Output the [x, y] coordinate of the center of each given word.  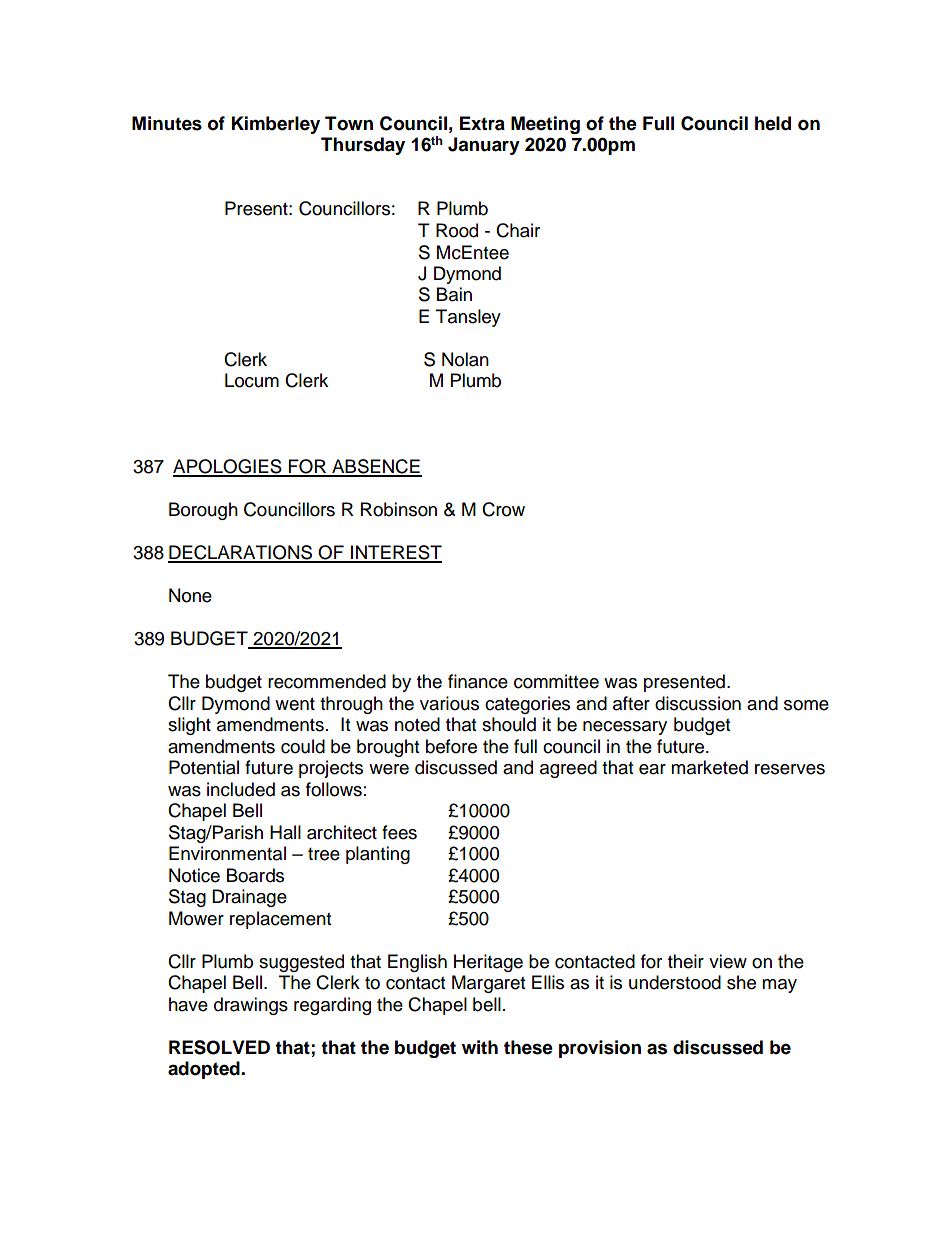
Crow [503, 509]
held [773, 123]
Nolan [465, 359]
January [484, 146]
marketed [709, 767]
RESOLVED [219, 1047]
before [451, 746]
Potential [204, 767]
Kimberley [276, 125]
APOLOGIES [228, 467]
